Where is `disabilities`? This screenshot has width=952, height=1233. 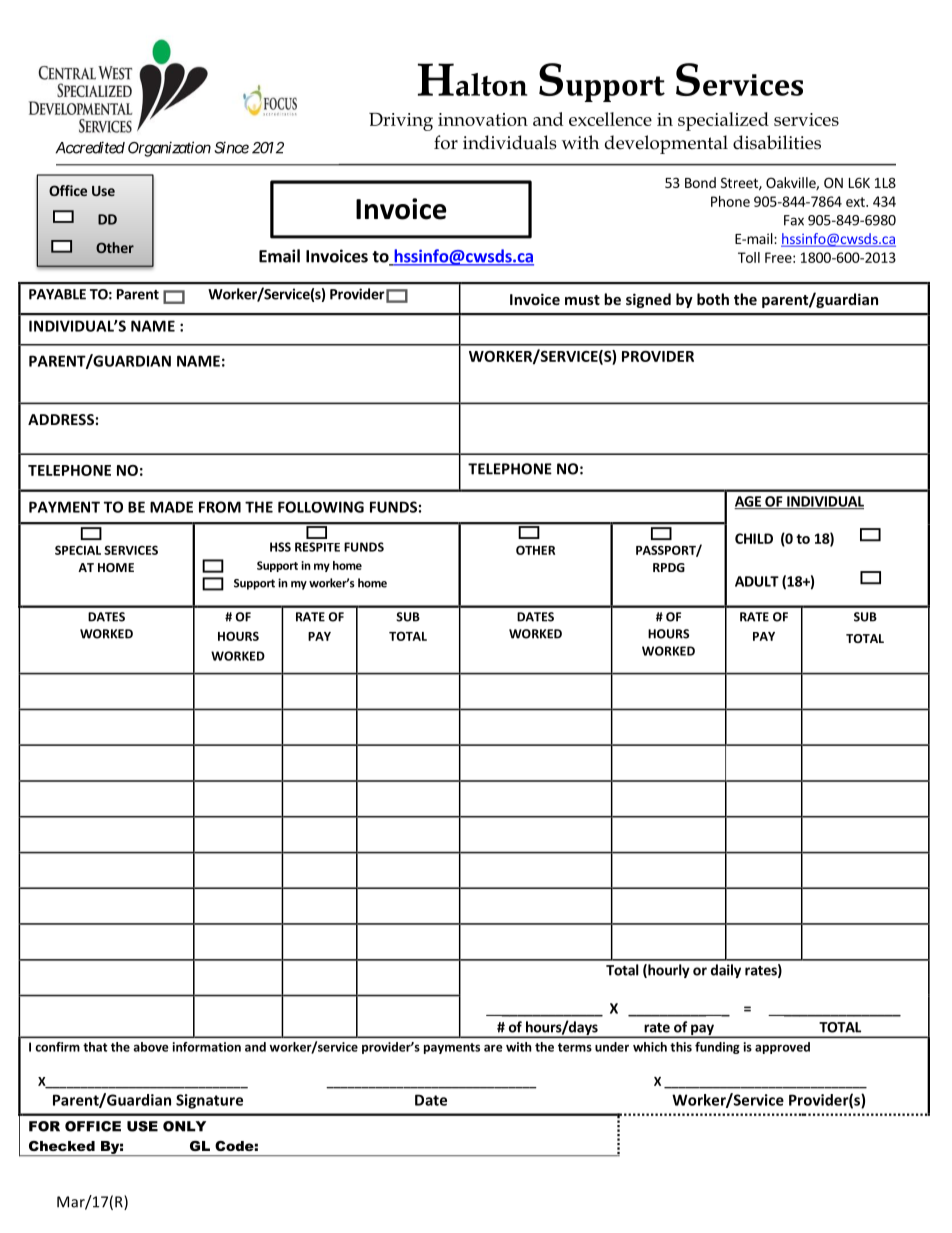 disabilities is located at coordinates (777, 142).
